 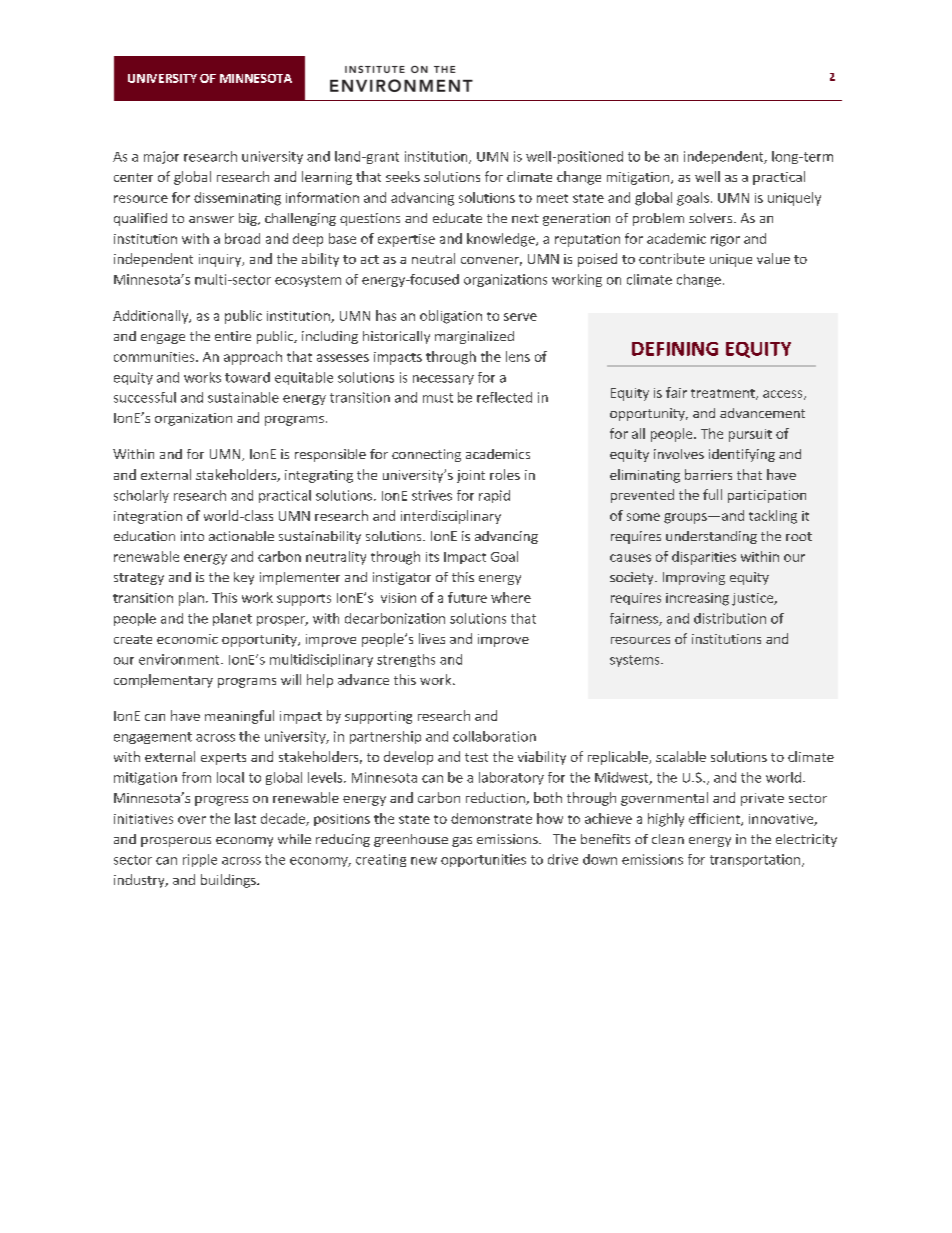 What do you see at coordinates (451, 517) in the document?
I see `interdisciplinary` at bounding box center [451, 517].
